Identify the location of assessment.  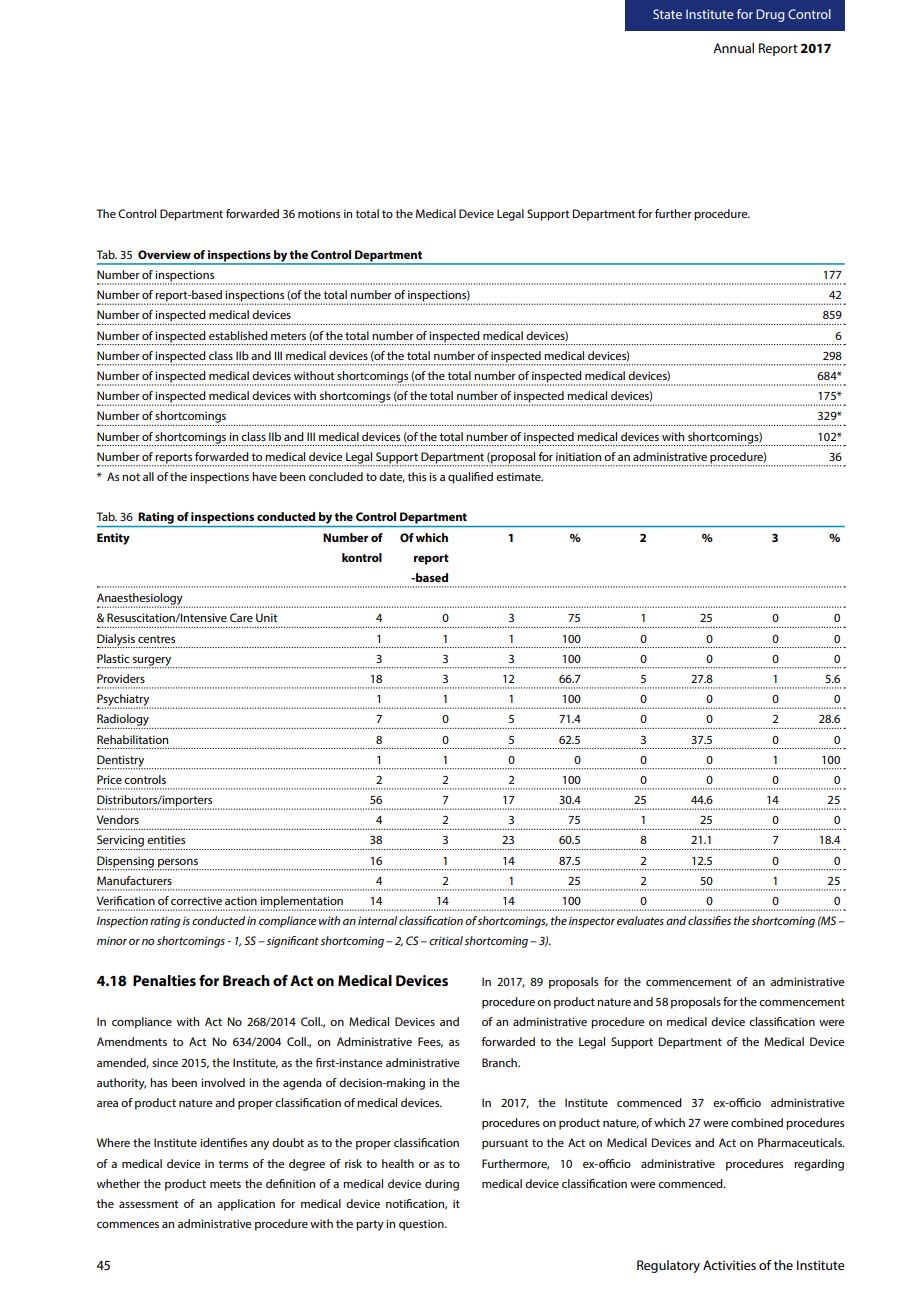
(148, 1204).
